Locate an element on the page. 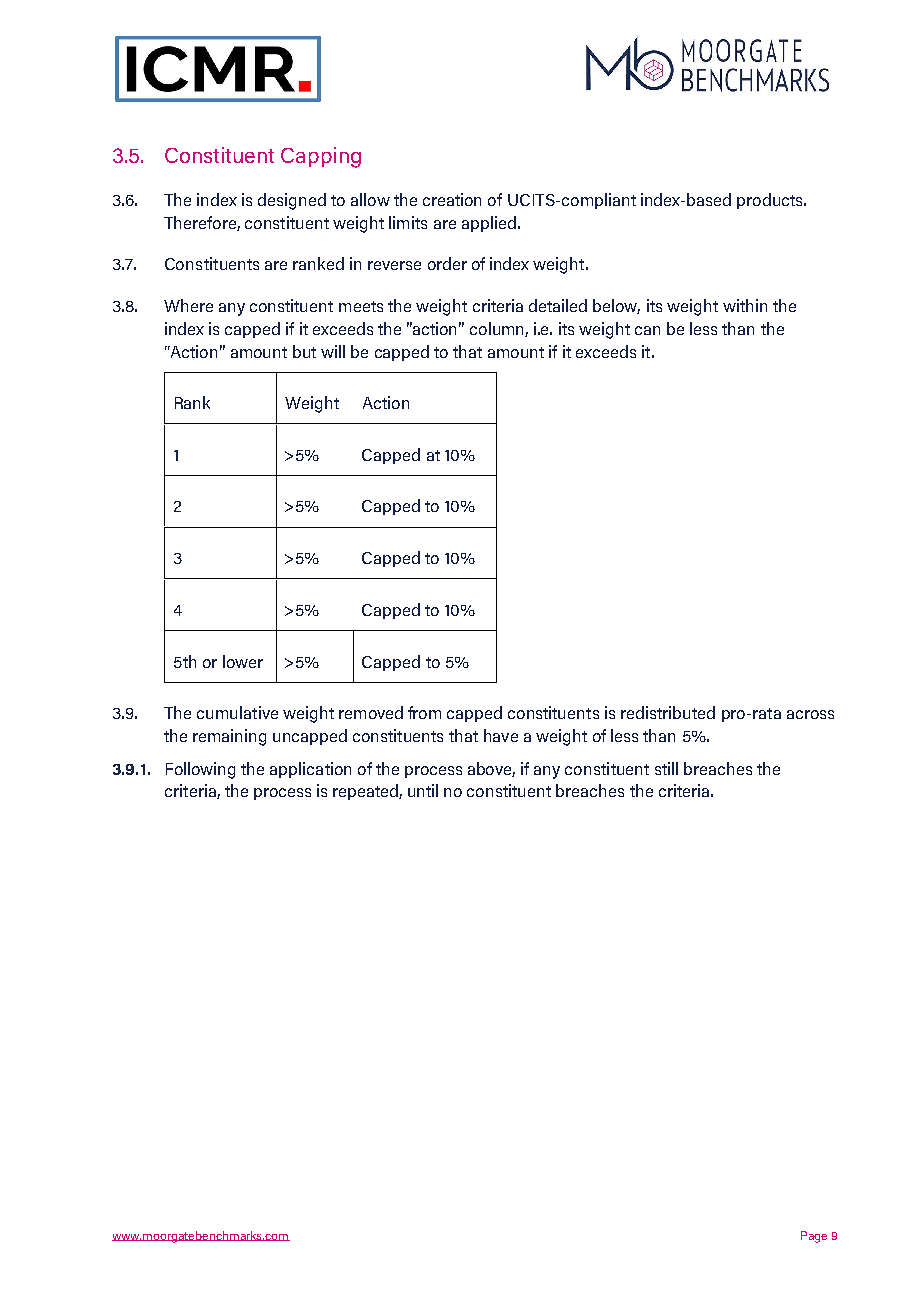  from is located at coordinates (424, 712).
